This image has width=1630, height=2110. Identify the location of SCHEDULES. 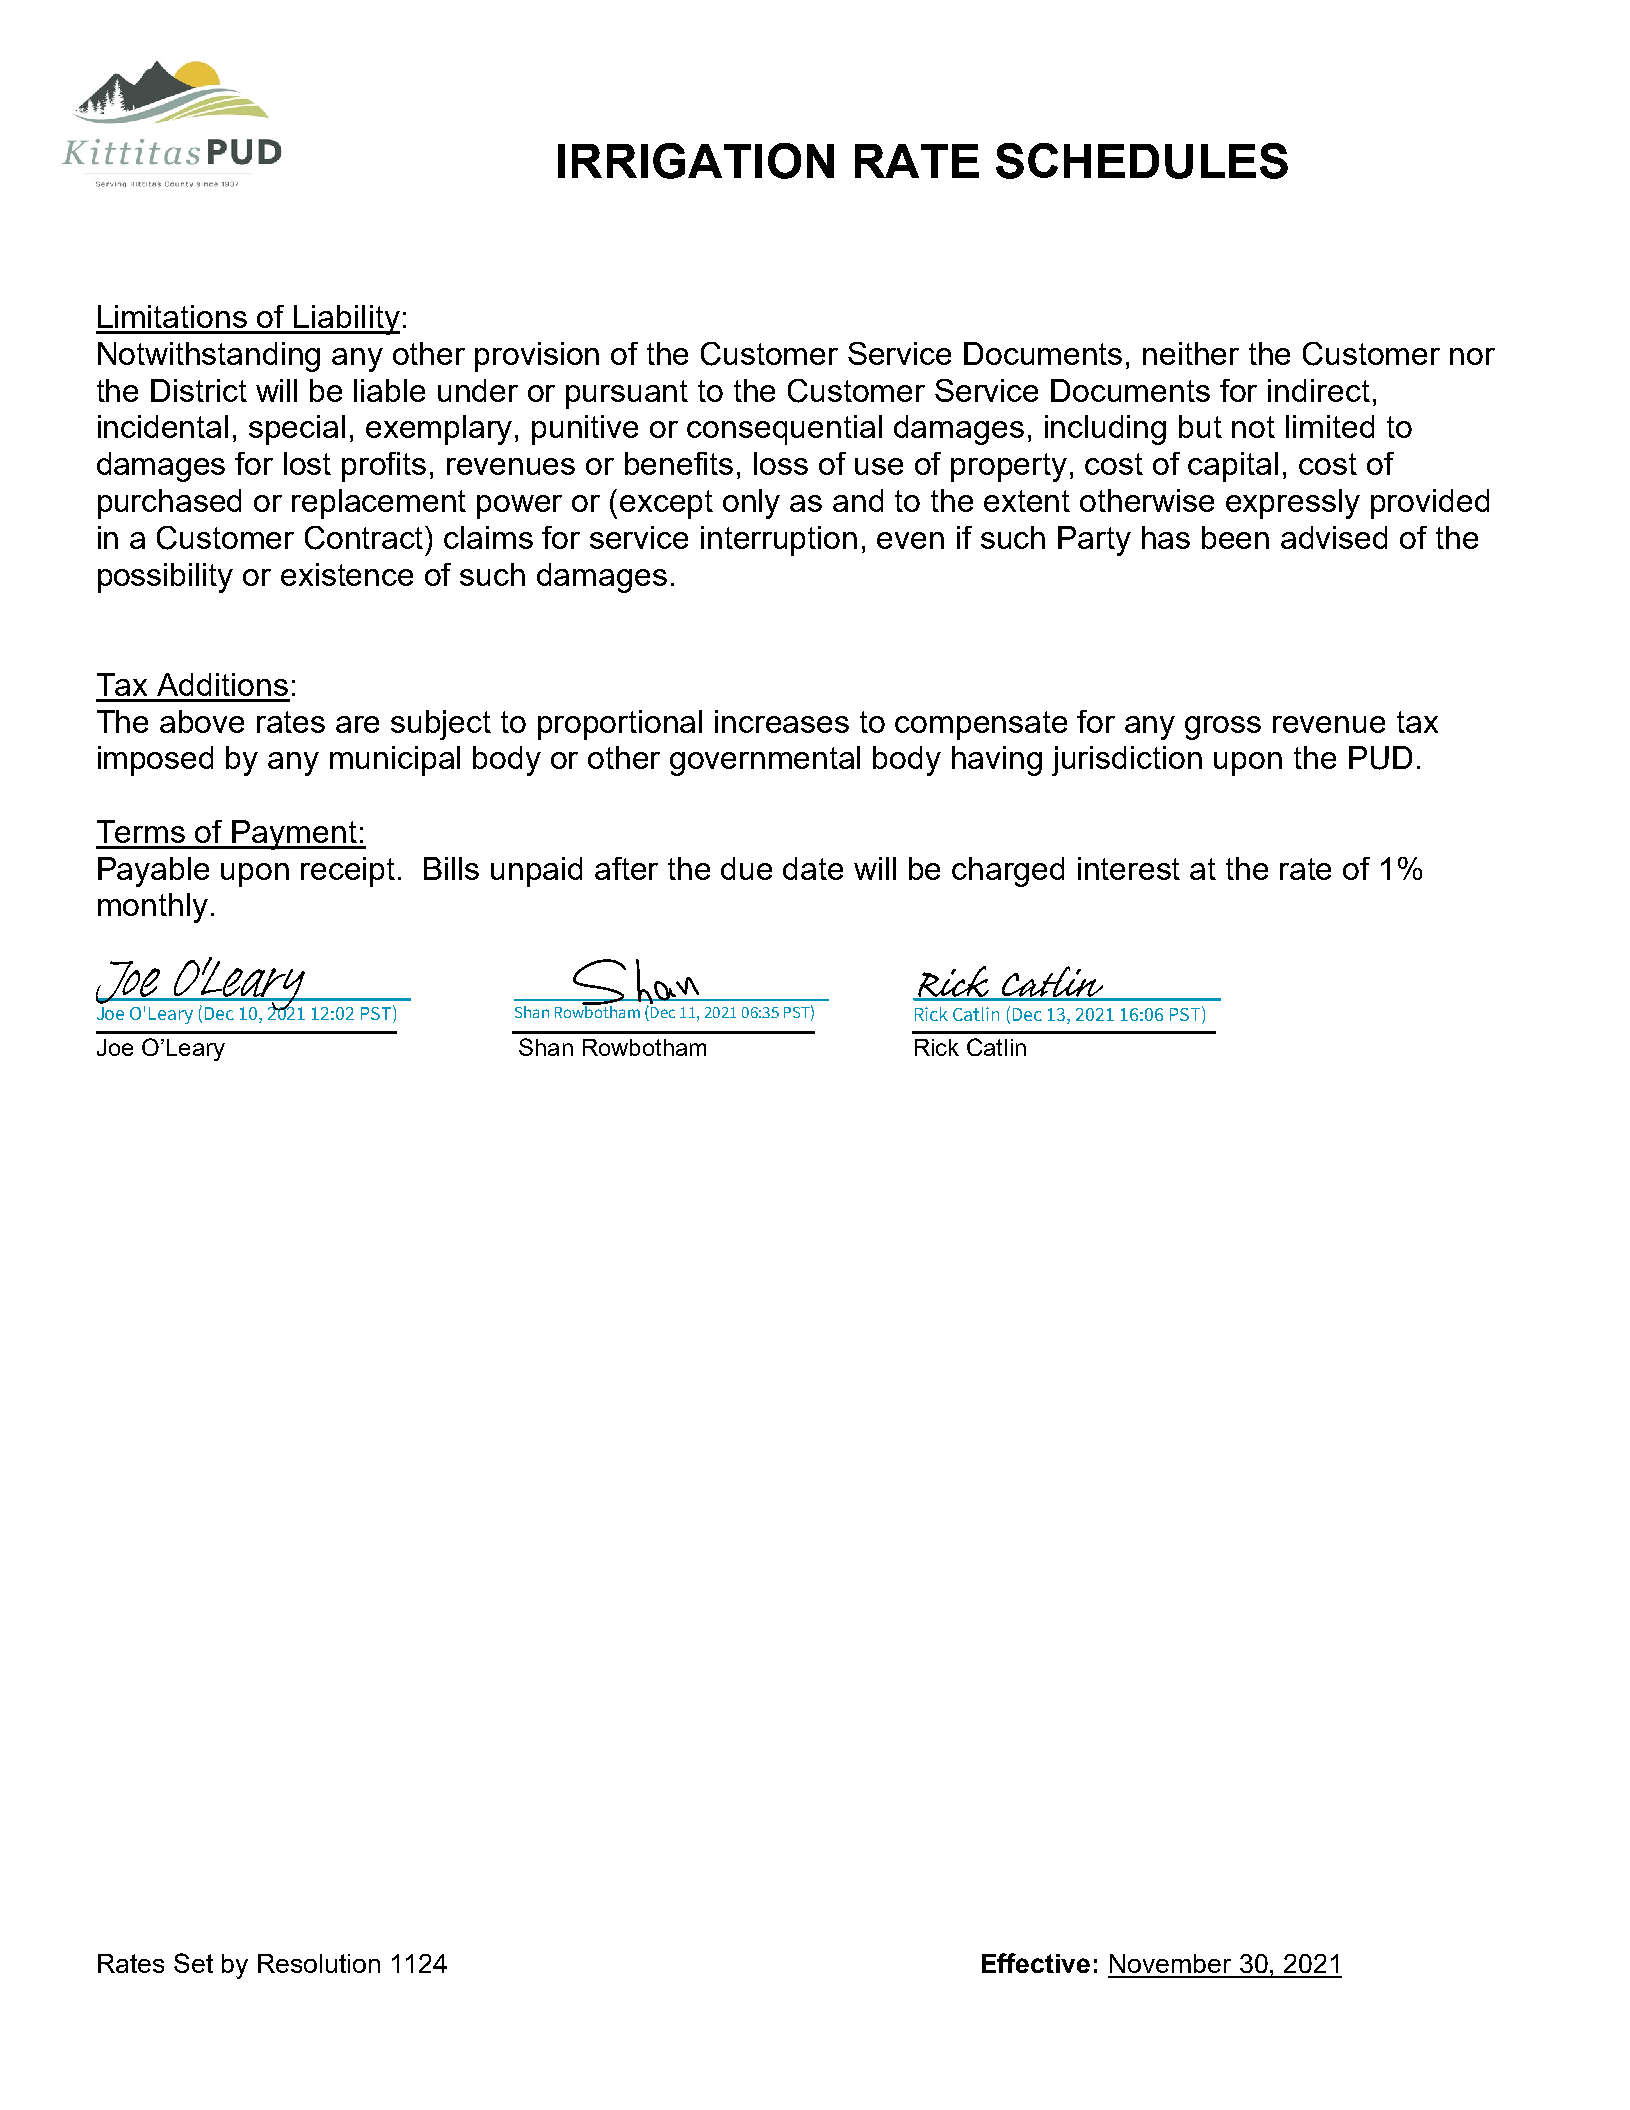
(1142, 161).
